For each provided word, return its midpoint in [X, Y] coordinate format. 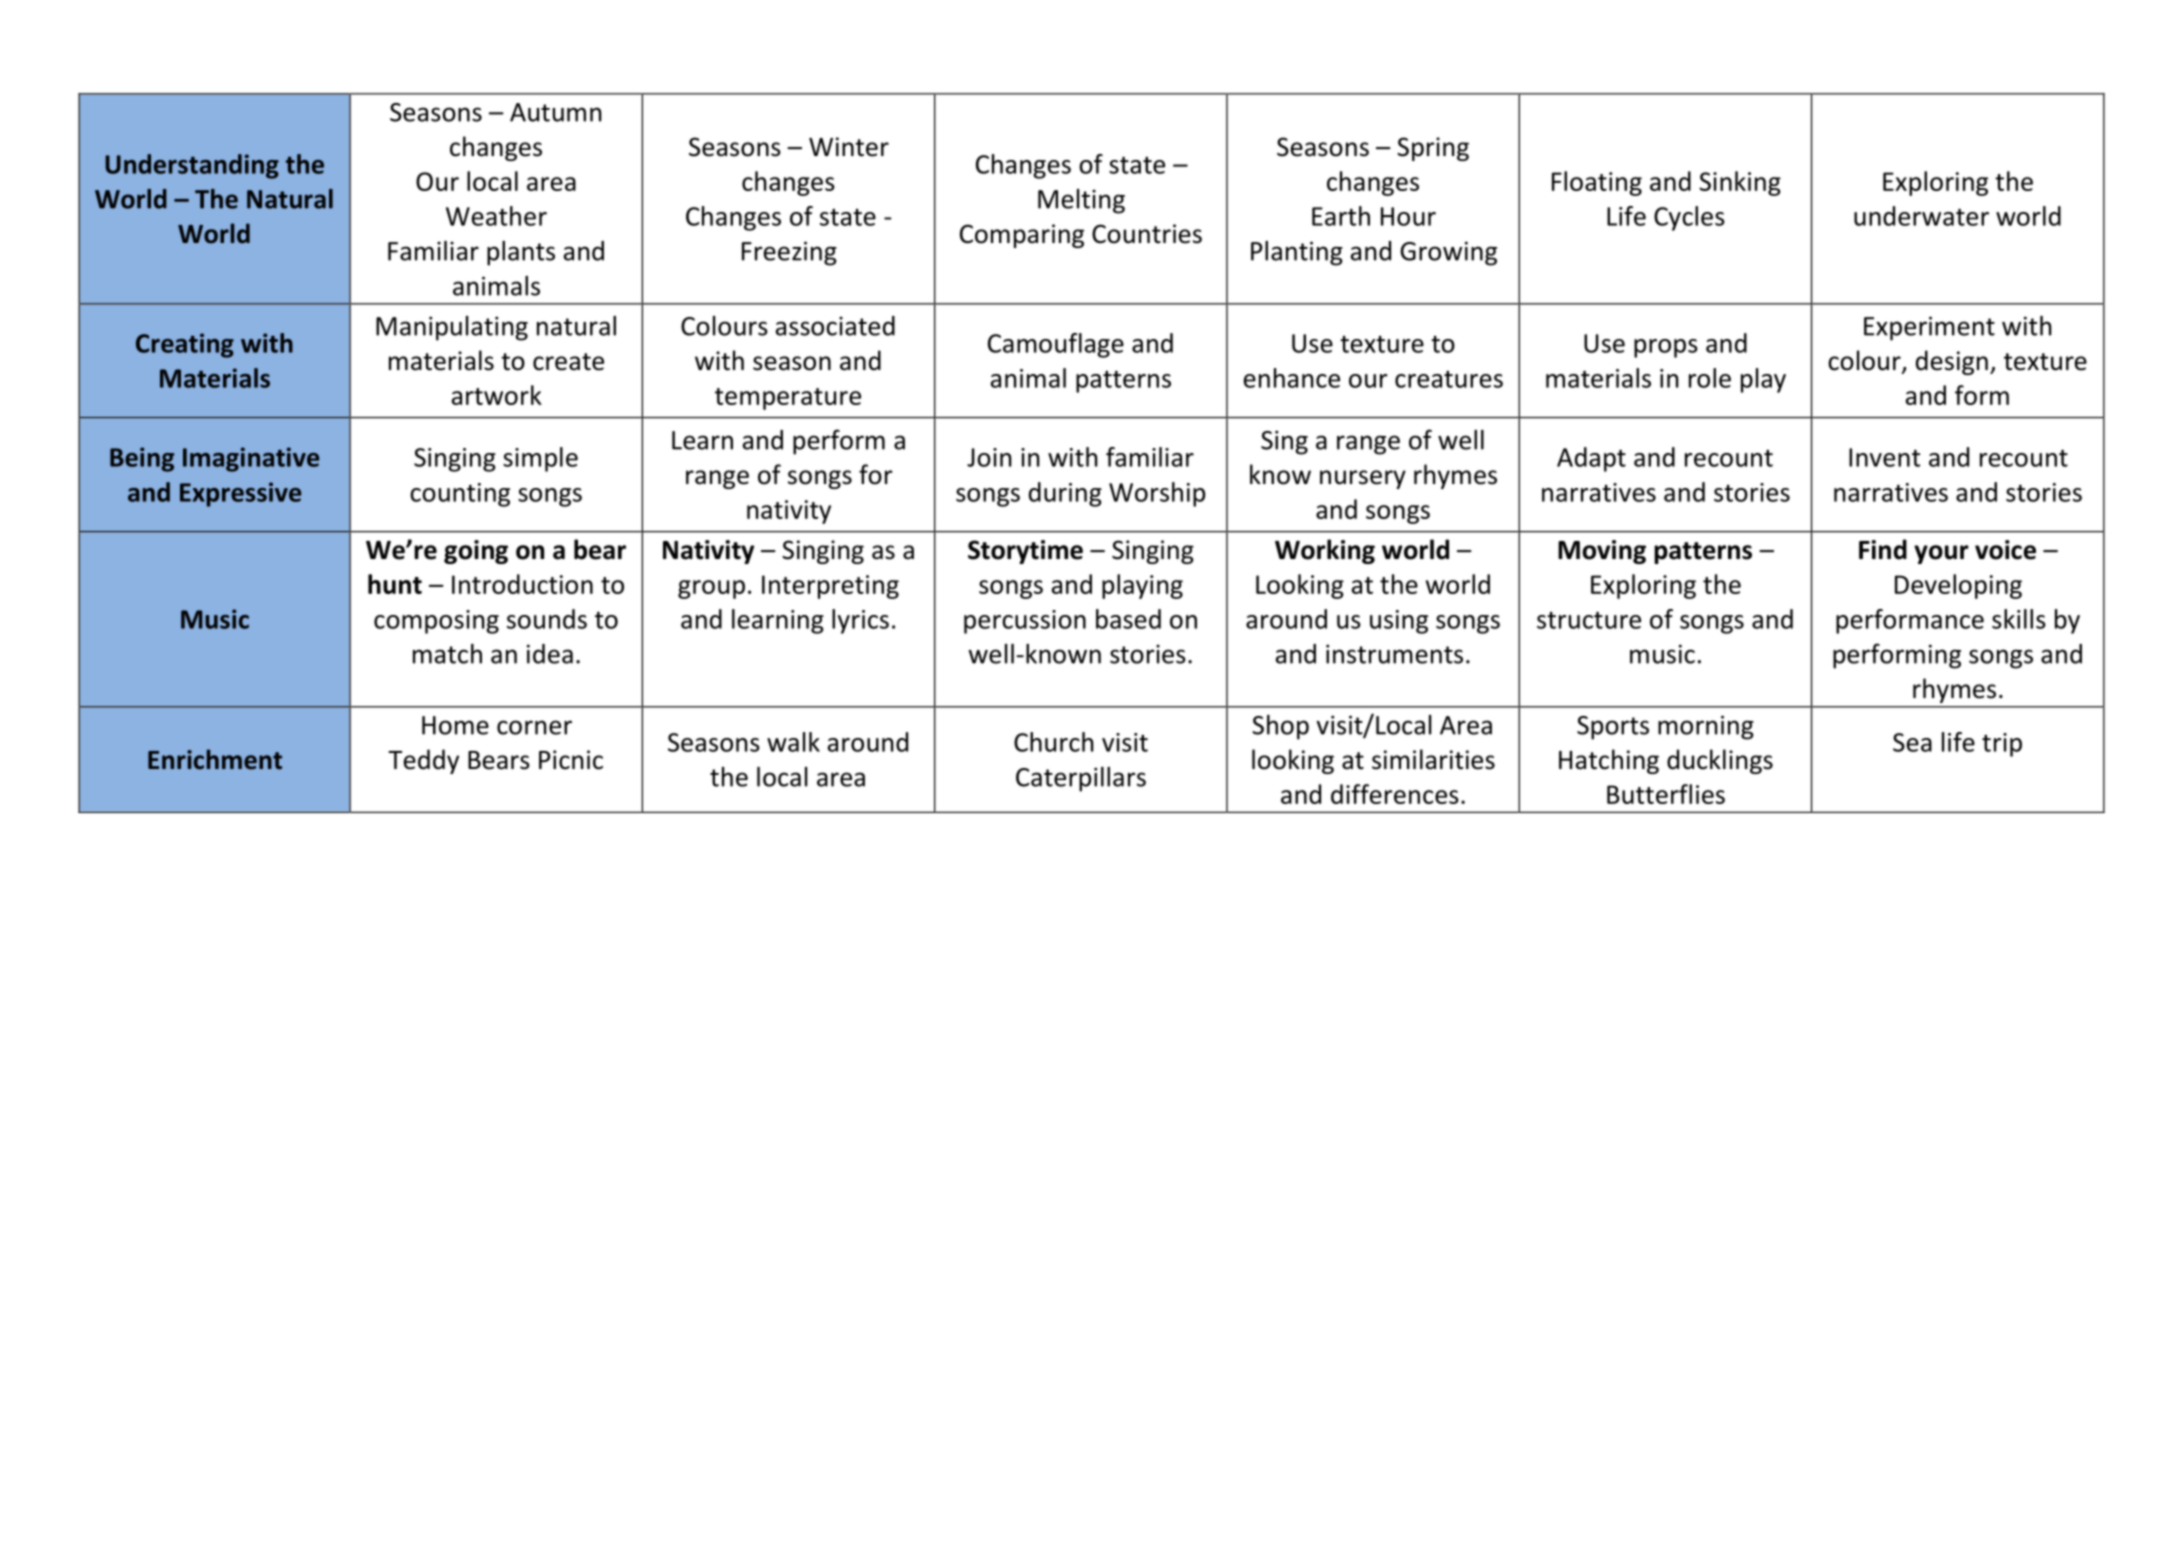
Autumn [556, 112]
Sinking [1740, 183]
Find [1883, 549]
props [1666, 348]
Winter [849, 147]
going [476, 552]
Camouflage [1056, 345]
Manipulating [452, 328]
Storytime [1025, 552]
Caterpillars [1081, 779]
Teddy [423, 761]
